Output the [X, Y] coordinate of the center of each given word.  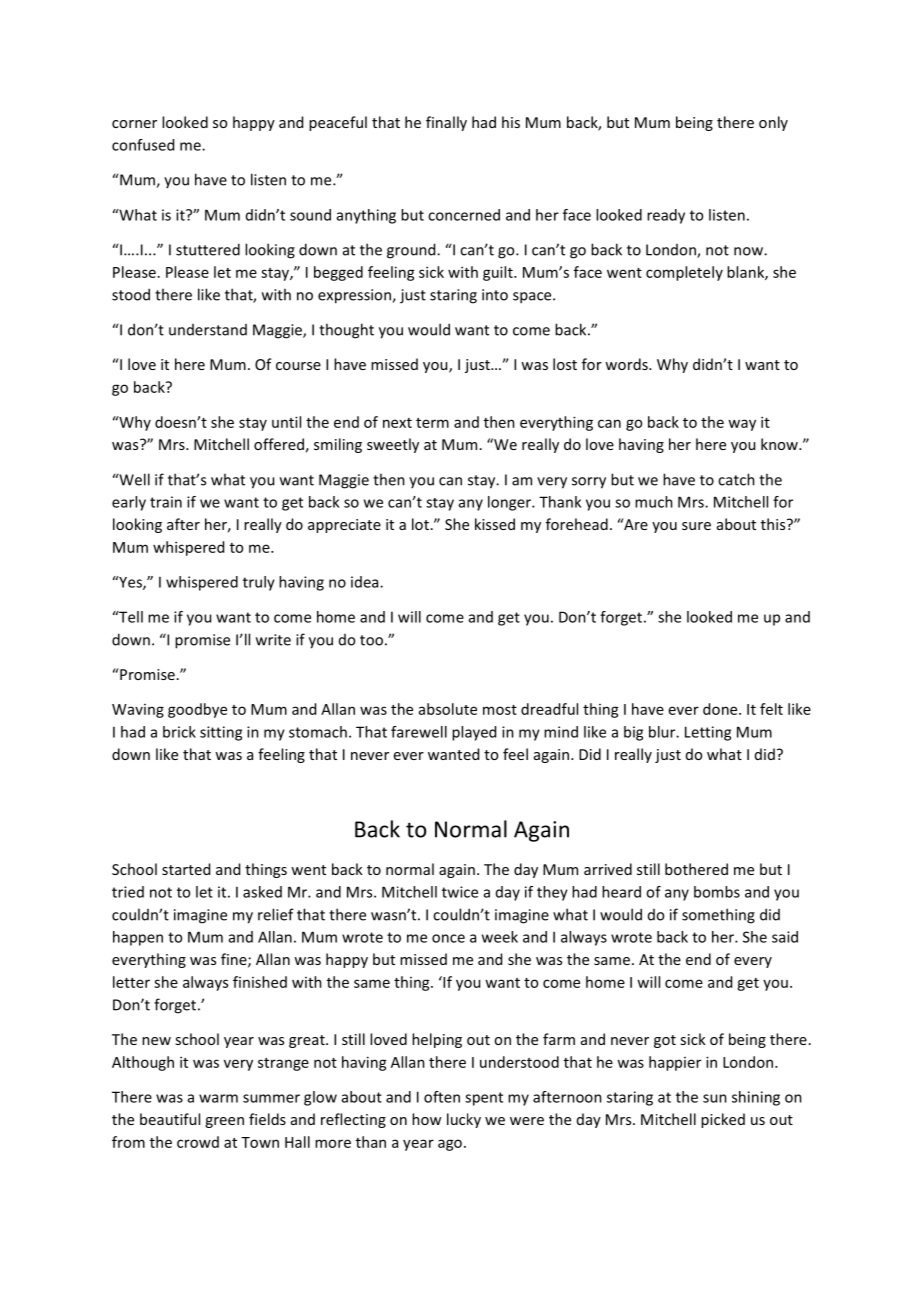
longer [510, 503]
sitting [221, 733]
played [474, 733]
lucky [464, 1120]
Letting [708, 733]
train [166, 502]
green [224, 1122]
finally [446, 123]
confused [143, 145]
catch [736, 479]
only [773, 123]
